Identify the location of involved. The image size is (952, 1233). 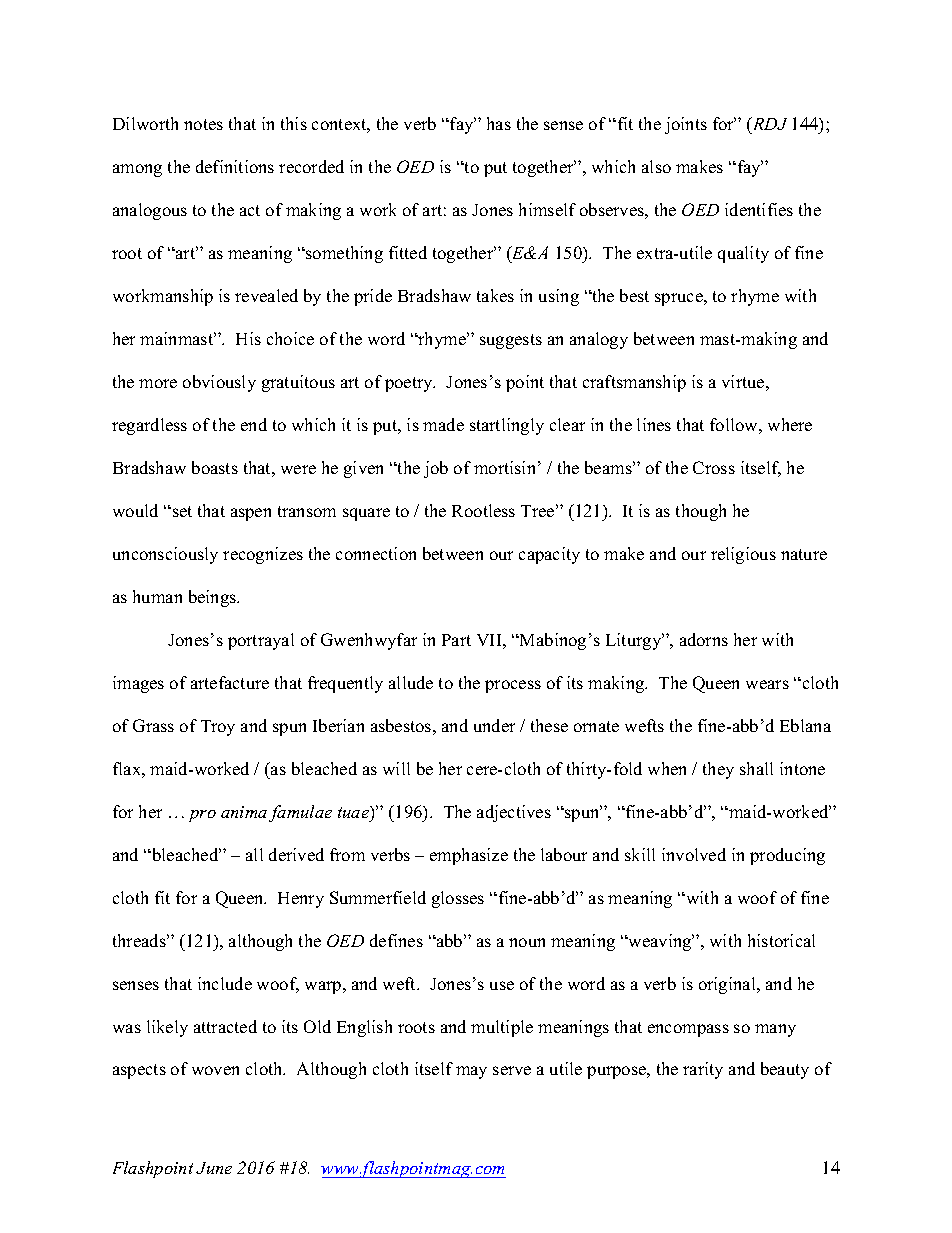
(694, 854).
